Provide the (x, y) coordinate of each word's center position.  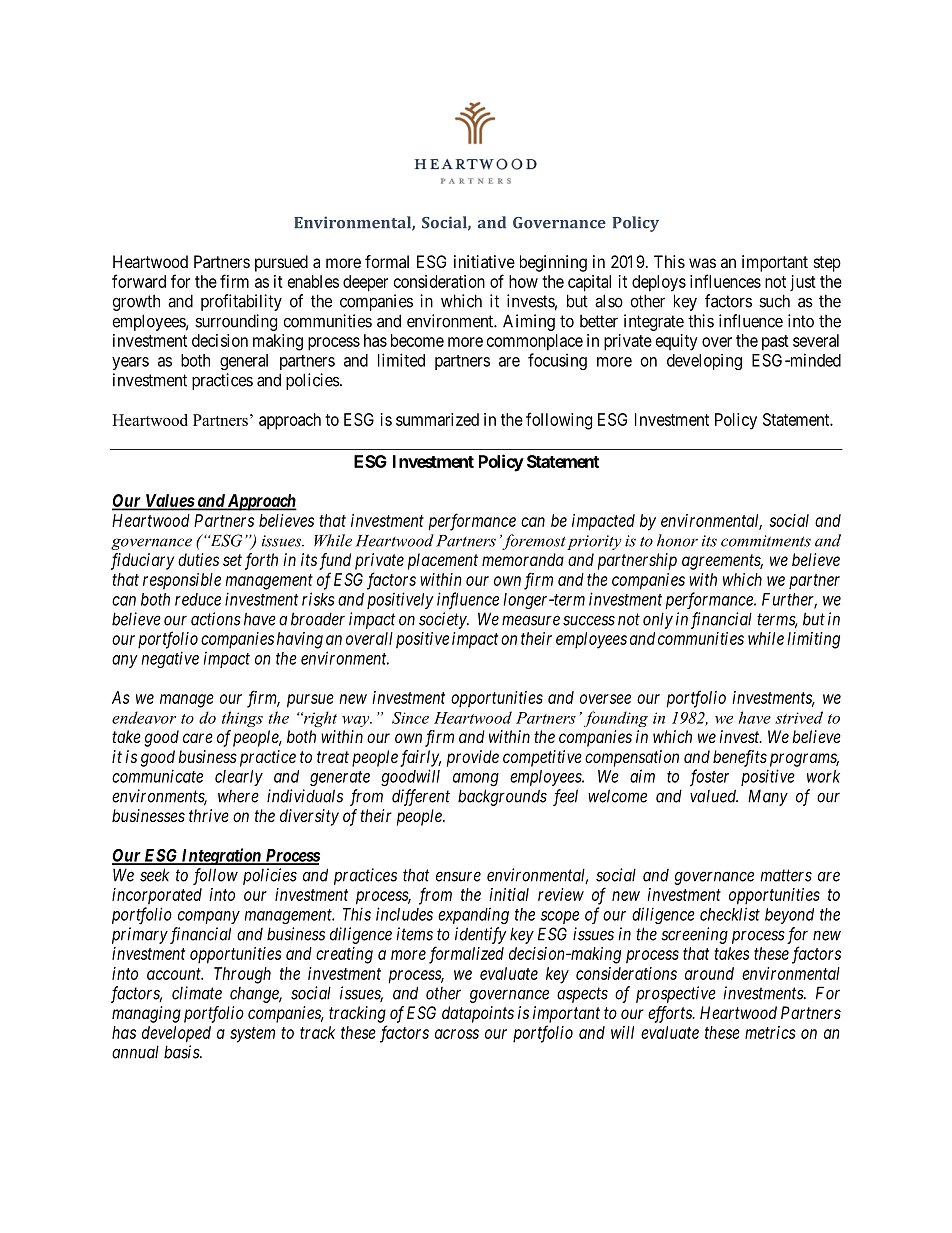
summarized (437, 419)
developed (176, 1034)
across (457, 1034)
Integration (221, 856)
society (443, 620)
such (774, 301)
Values (169, 501)
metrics (770, 1032)
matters (786, 875)
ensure (458, 876)
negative (170, 659)
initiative (484, 261)
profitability (241, 302)
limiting (814, 640)
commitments (766, 541)
